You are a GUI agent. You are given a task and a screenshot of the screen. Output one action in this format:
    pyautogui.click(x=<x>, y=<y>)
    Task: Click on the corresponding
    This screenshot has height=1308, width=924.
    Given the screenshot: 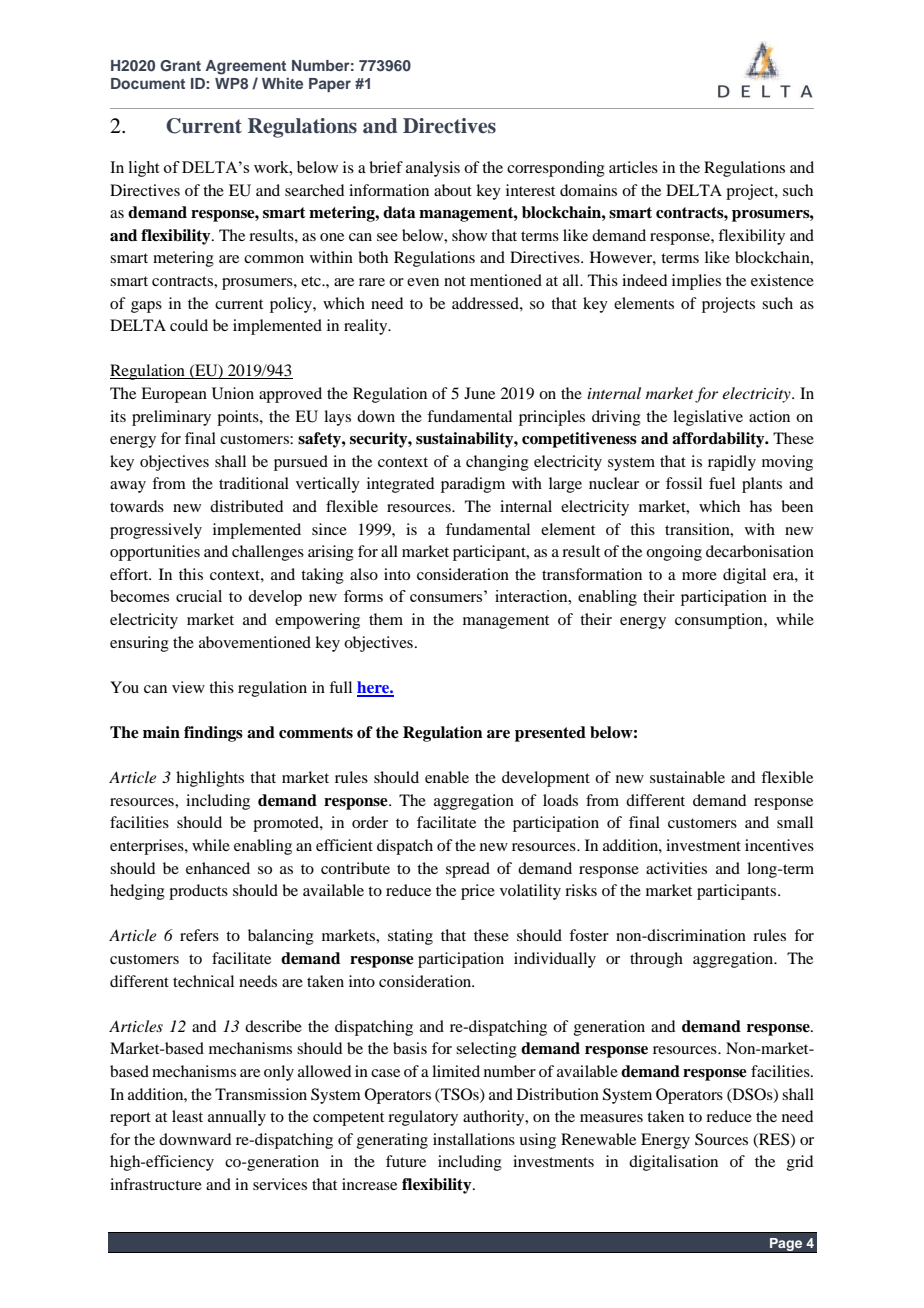 What is the action you would take?
    pyautogui.click(x=556, y=169)
